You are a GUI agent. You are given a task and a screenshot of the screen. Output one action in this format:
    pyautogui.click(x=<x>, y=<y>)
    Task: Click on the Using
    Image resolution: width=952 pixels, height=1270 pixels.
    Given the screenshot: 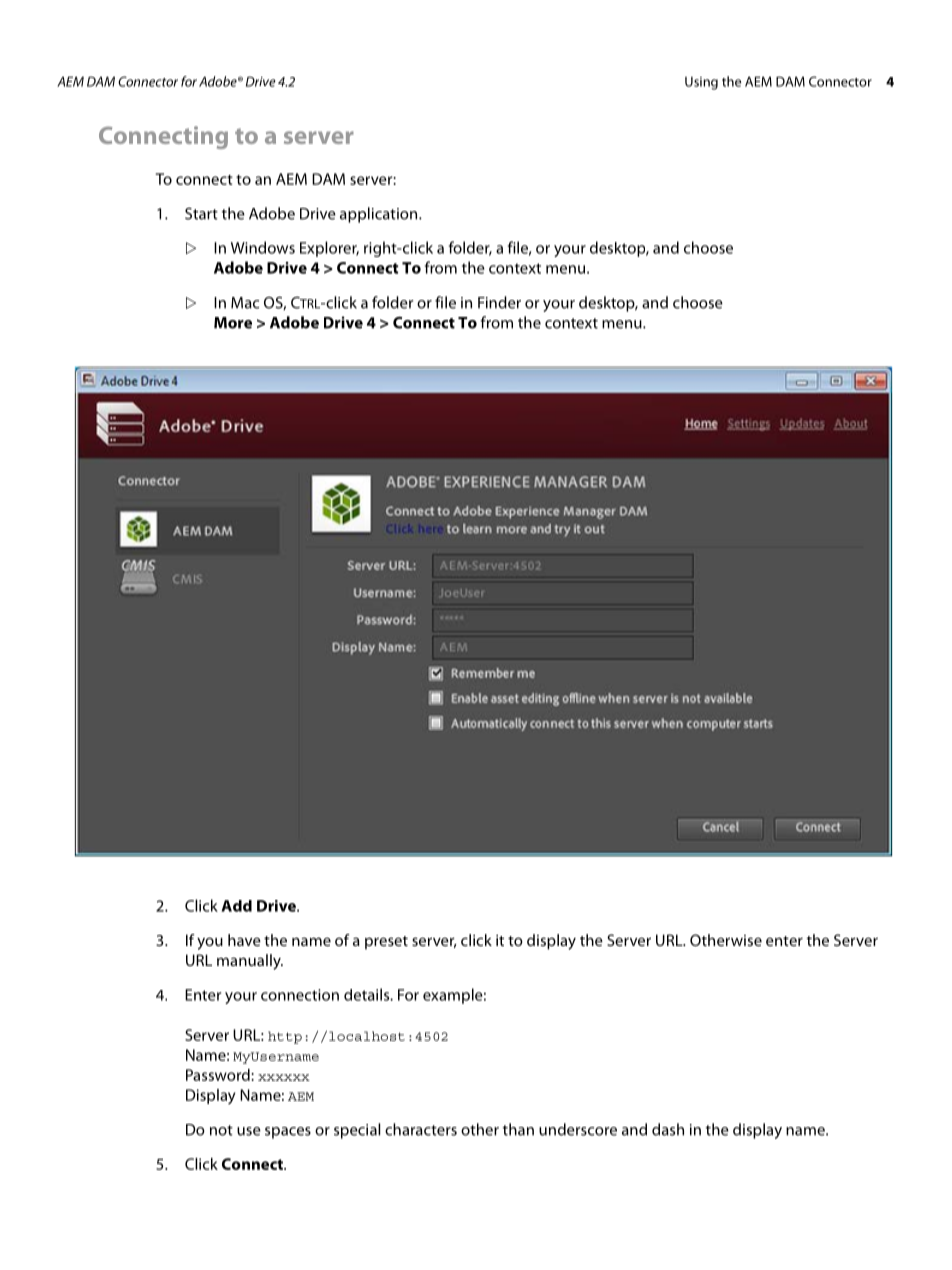 What is the action you would take?
    pyautogui.click(x=701, y=83)
